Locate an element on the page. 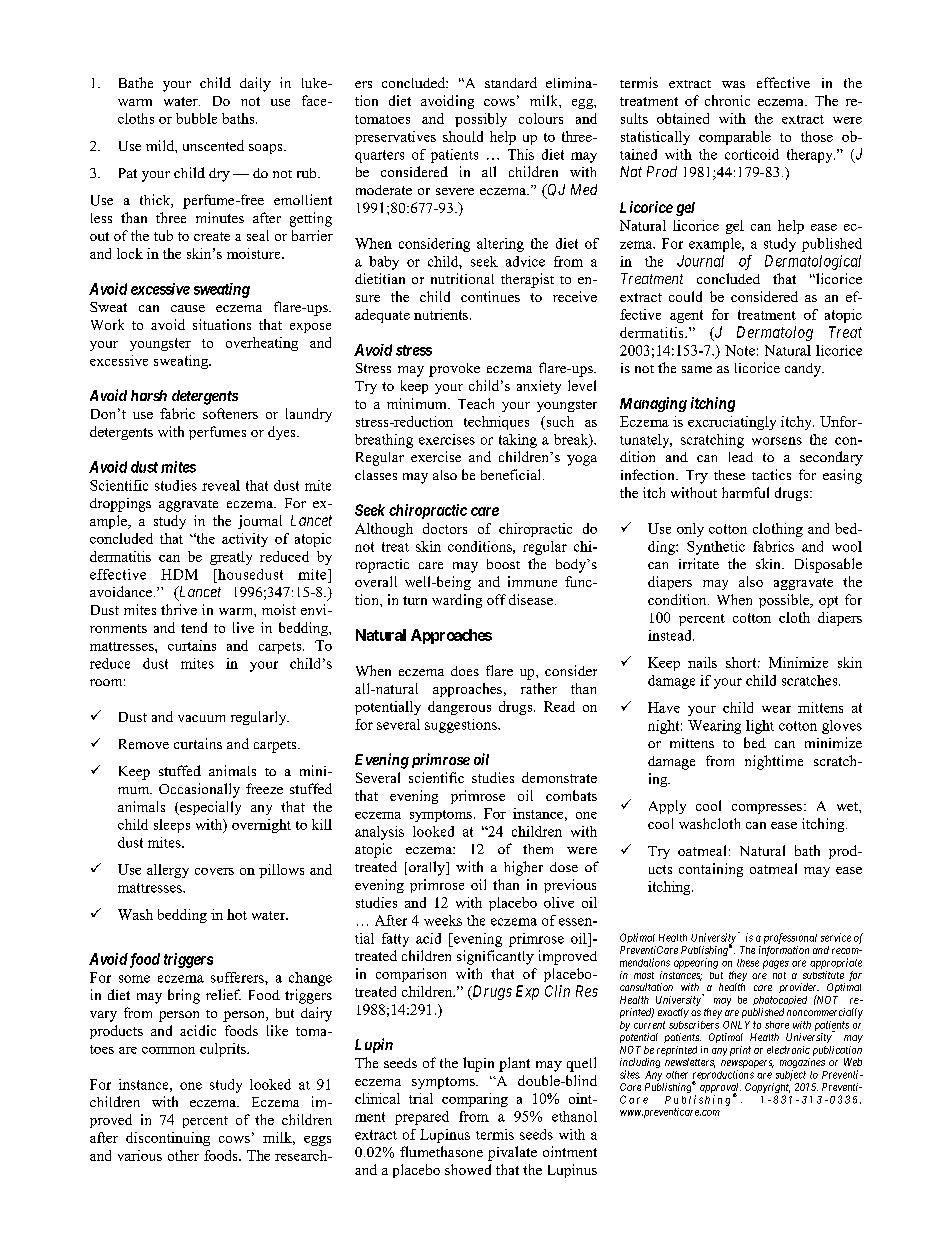  bubble is located at coordinates (196, 118).
